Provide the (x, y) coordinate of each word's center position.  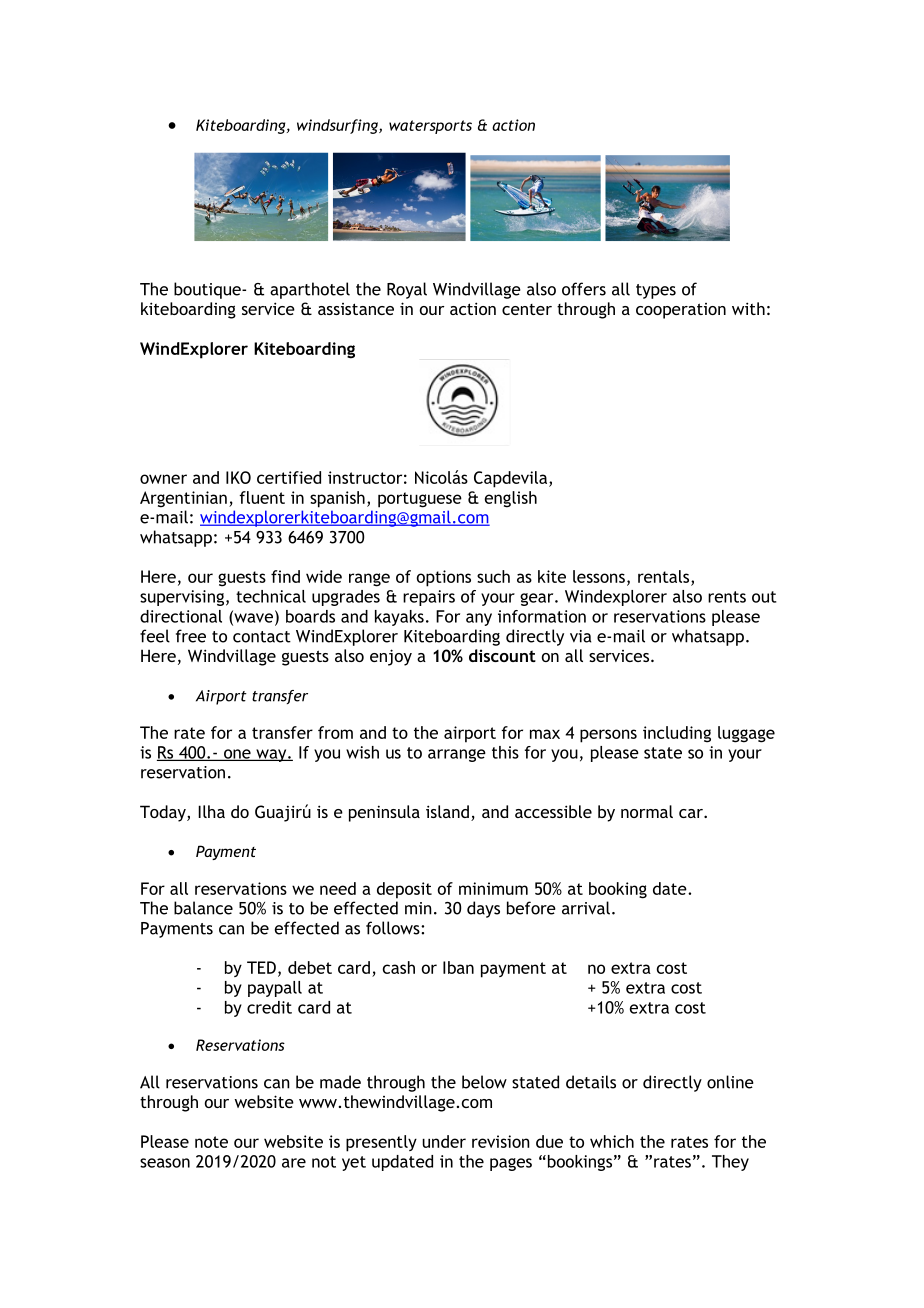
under (444, 1141)
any (479, 619)
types (656, 291)
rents (727, 597)
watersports (430, 127)
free (191, 636)
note (211, 1142)
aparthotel (310, 290)
